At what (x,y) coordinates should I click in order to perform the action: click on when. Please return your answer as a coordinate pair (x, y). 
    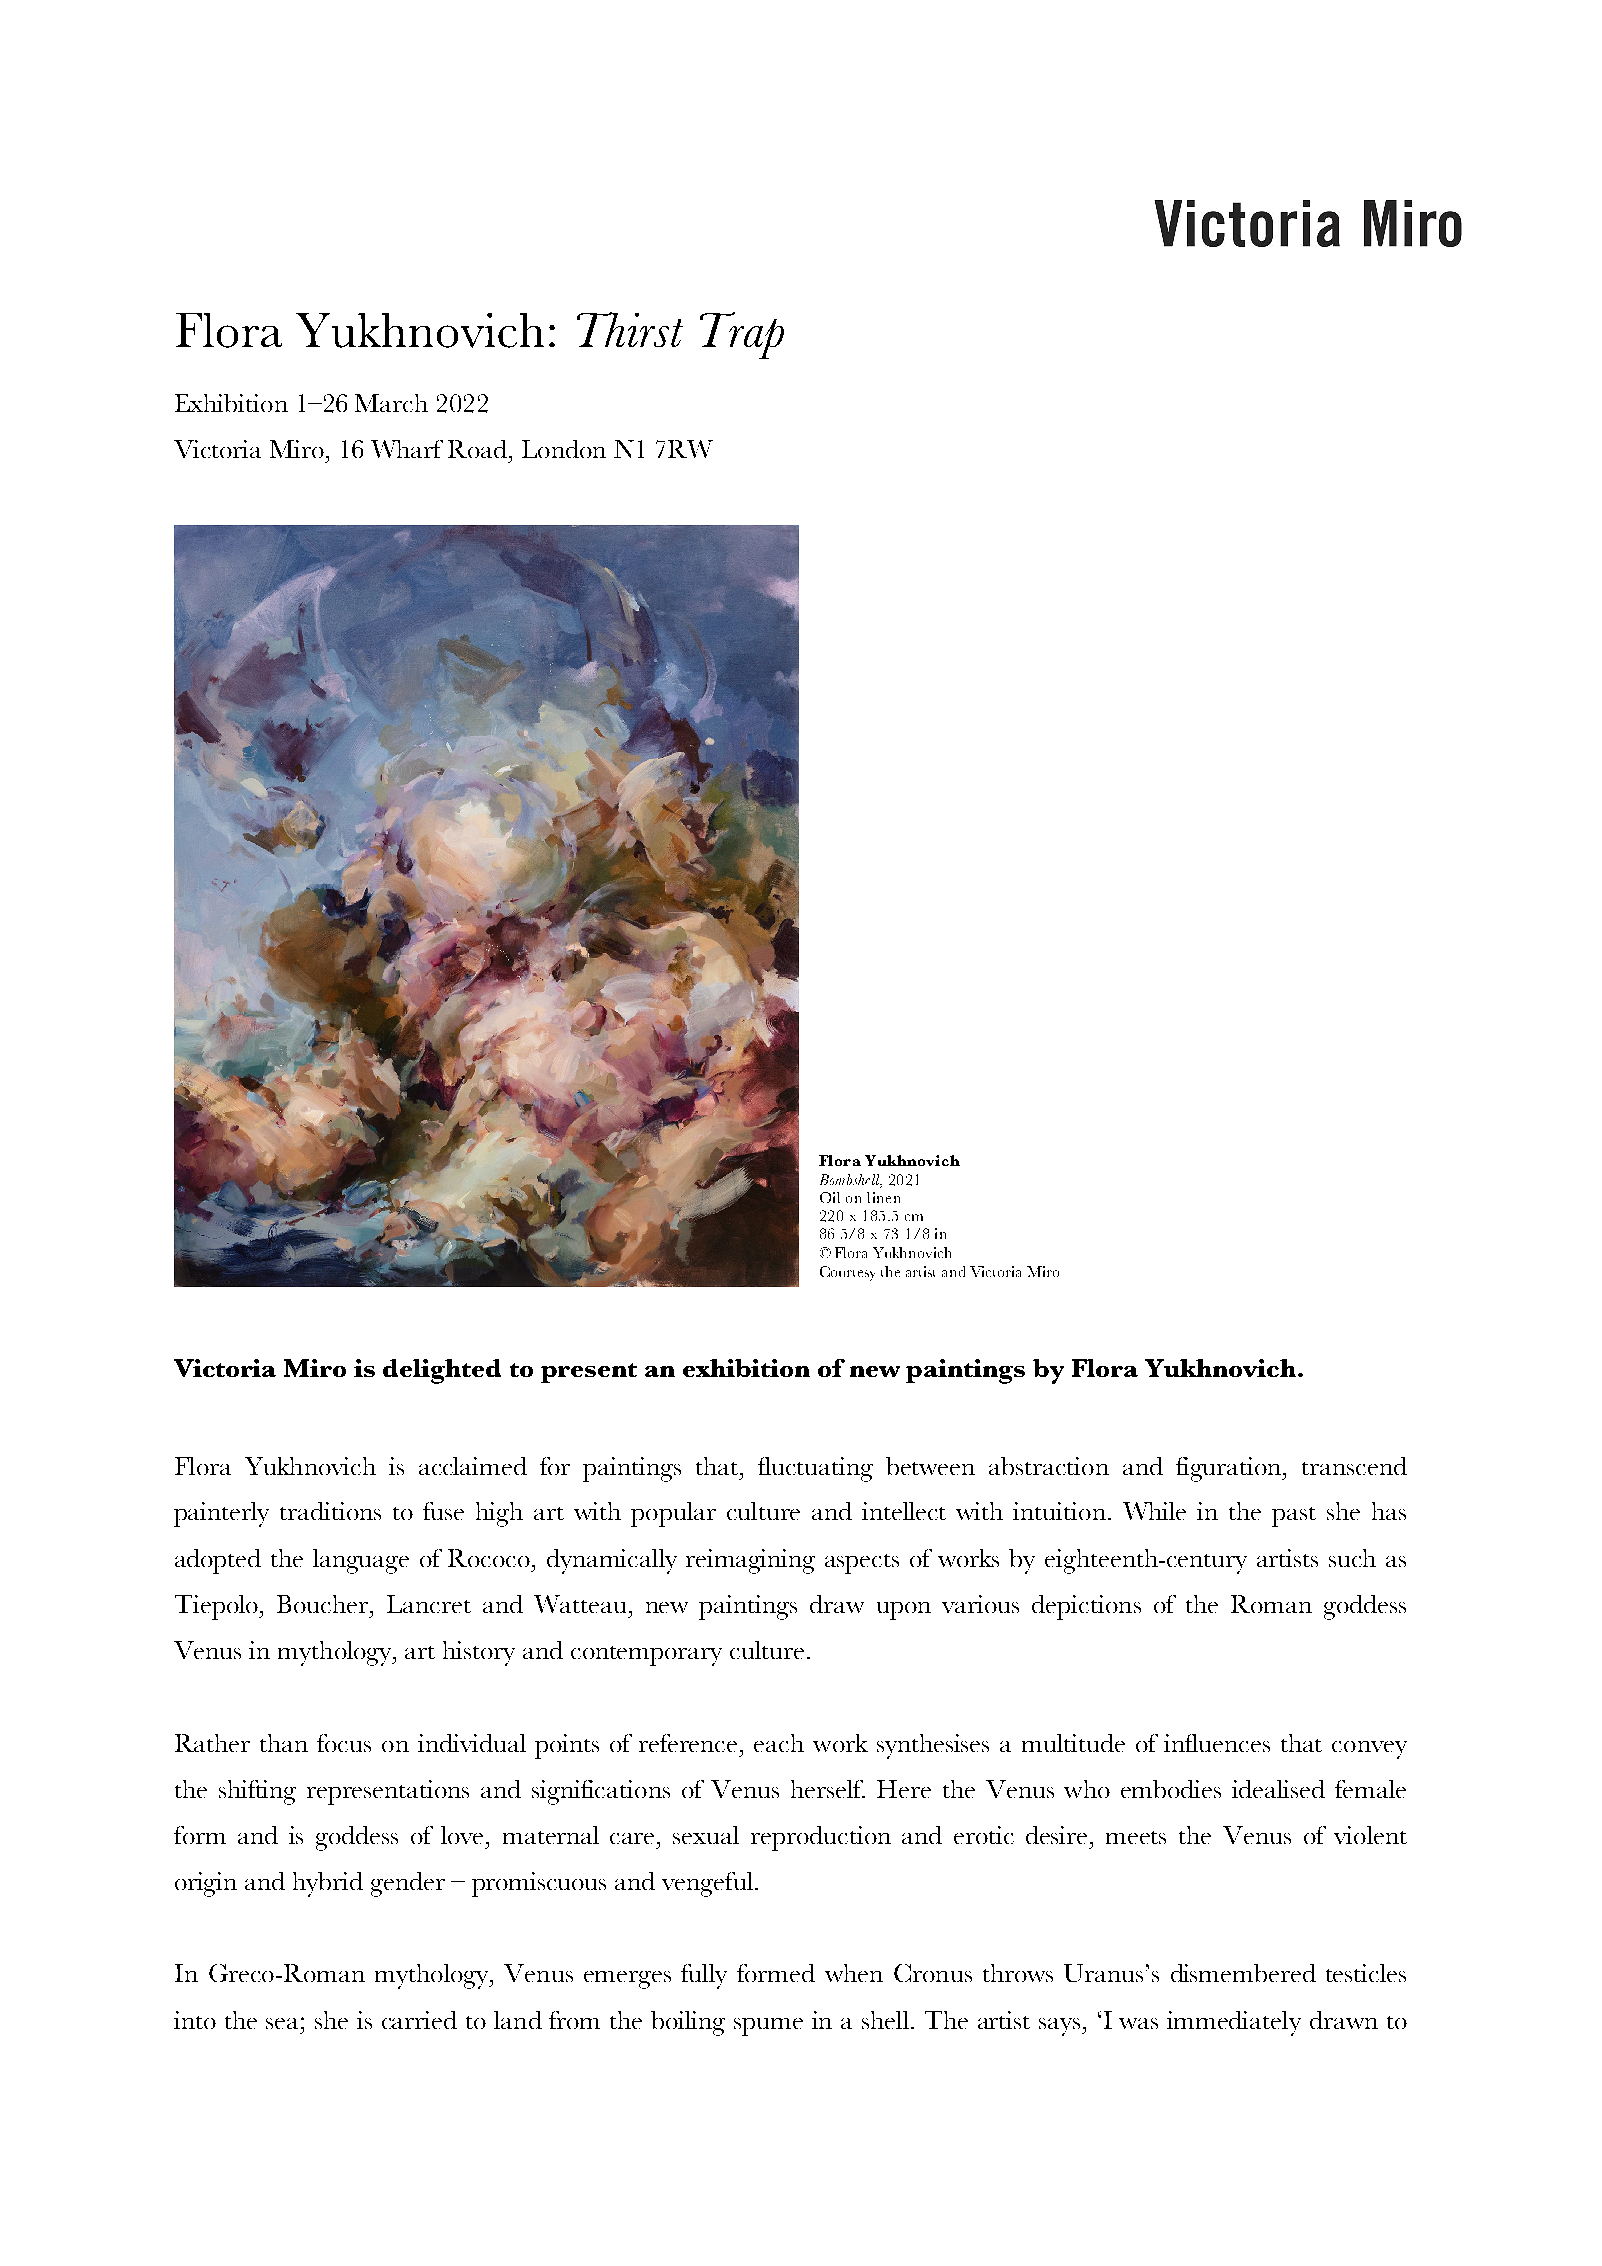
    Looking at the image, I should click on (854, 1973).
